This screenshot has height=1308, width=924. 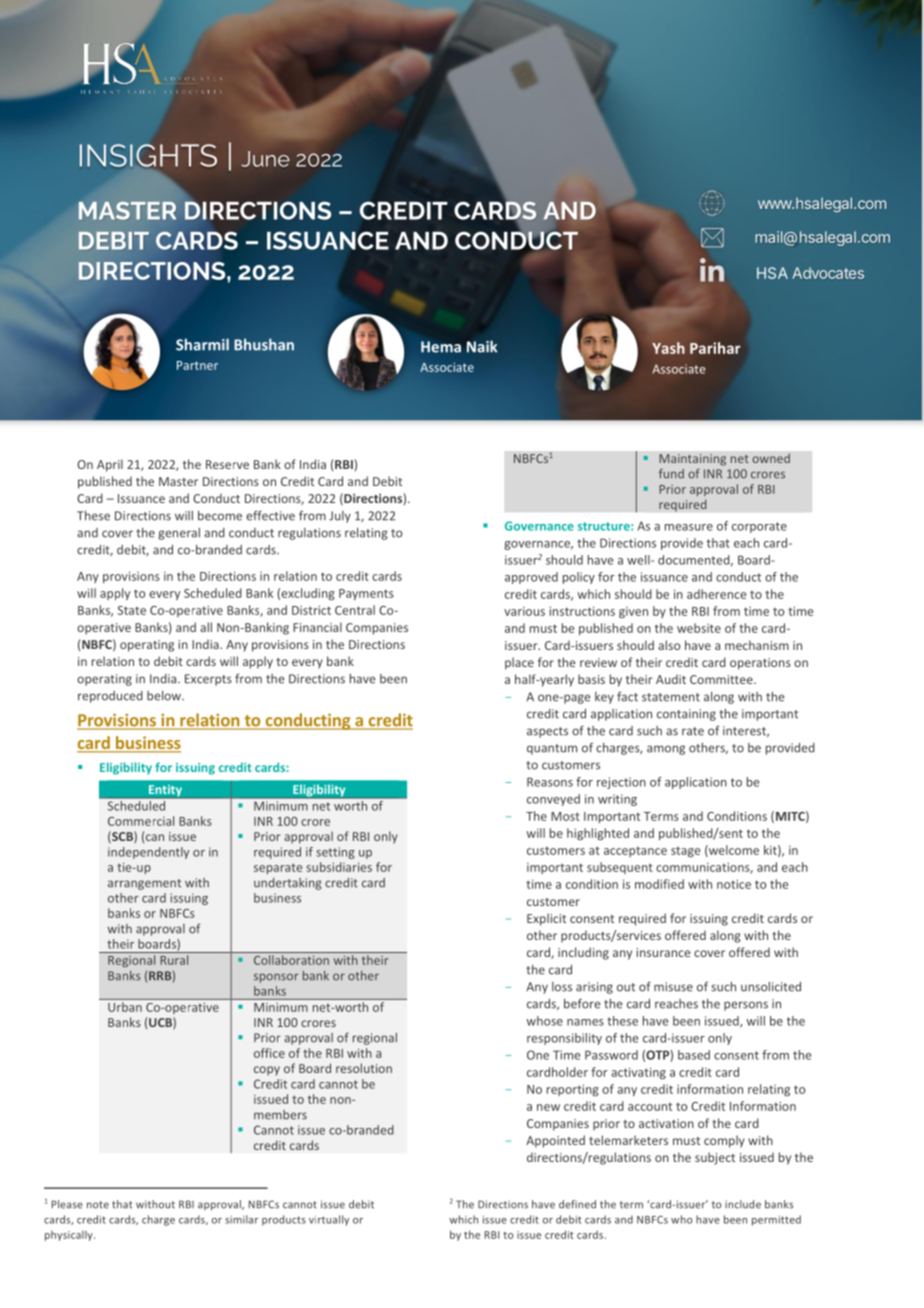 What do you see at coordinates (519, 663) in the screenshot?
I see `place` at bounding box center [519, 663].
